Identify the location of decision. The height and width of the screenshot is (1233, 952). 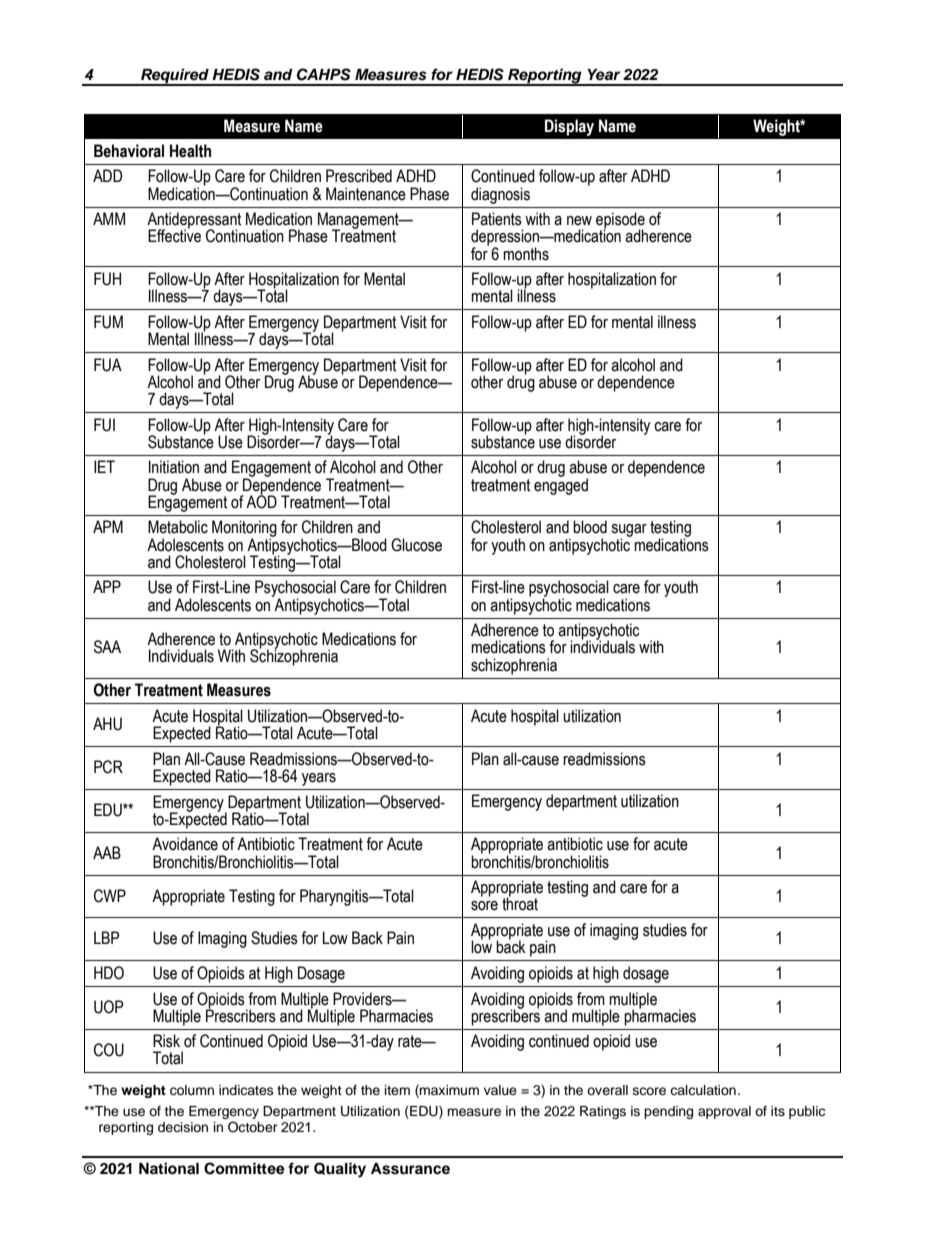
(183, 1127).
